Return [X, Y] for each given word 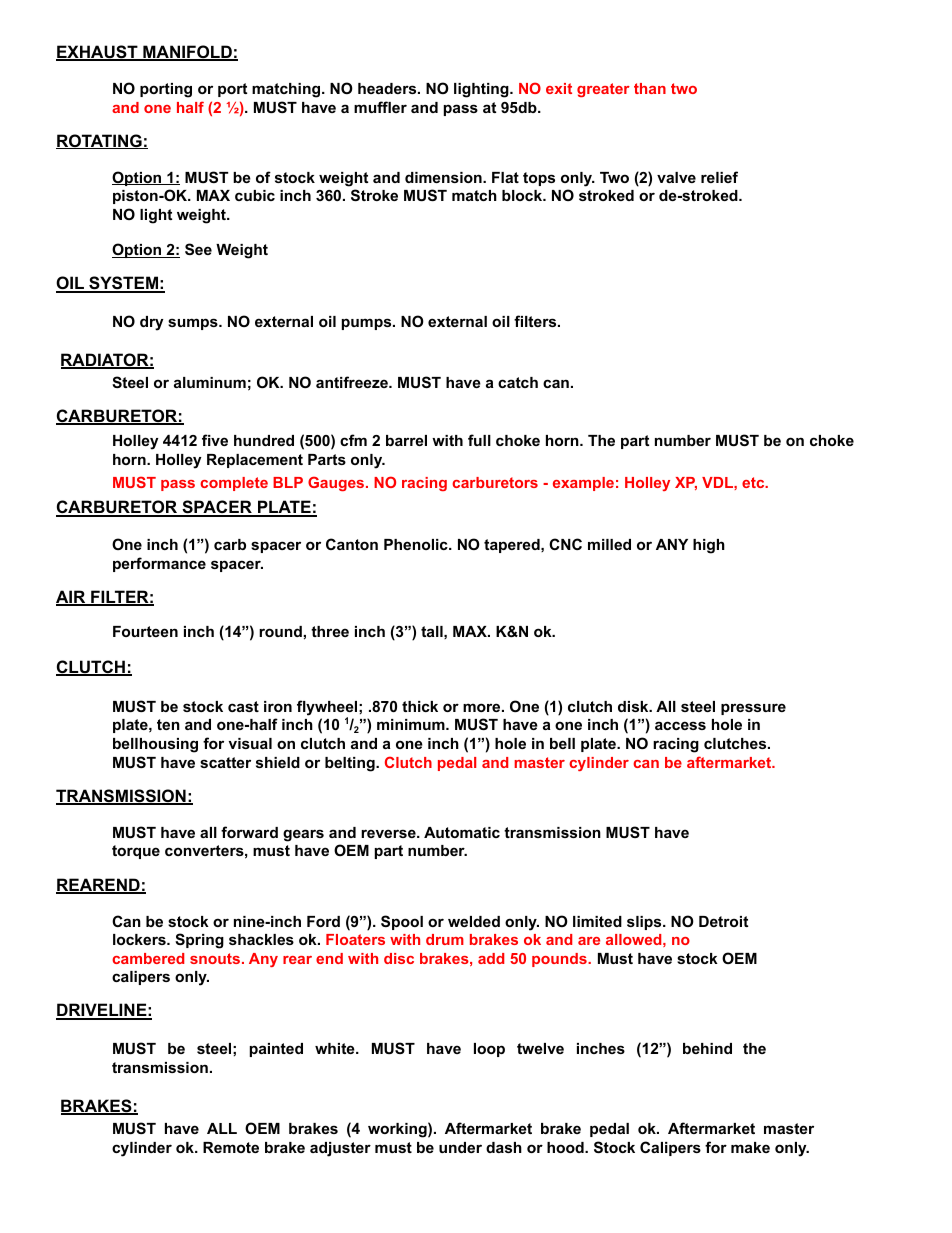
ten [168, 724]
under [460, 1147]
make [750, 1147]
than [650, 88]
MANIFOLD [187, 53]
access [680, 725]
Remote [231, 1147]
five [215, 440]
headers [388, 88]
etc [754, 482]
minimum [412, 724]
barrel [406, 440]
